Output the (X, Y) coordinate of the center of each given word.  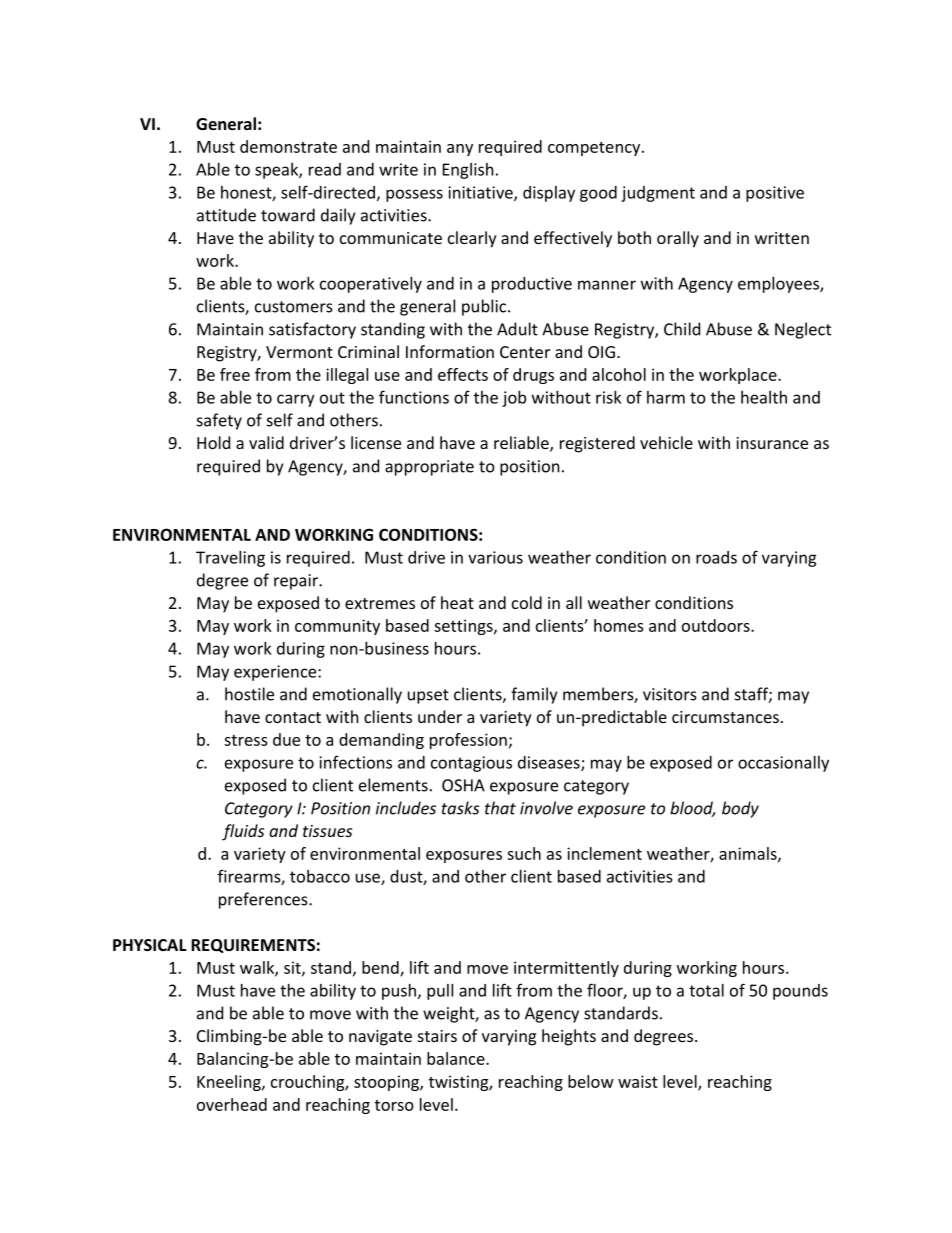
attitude (226, 215)
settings (464, 627)
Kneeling (230, 1083)
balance (457, 1058)
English (468, 171)
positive (775, 194)
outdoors (717, 625)
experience (276, 673)
